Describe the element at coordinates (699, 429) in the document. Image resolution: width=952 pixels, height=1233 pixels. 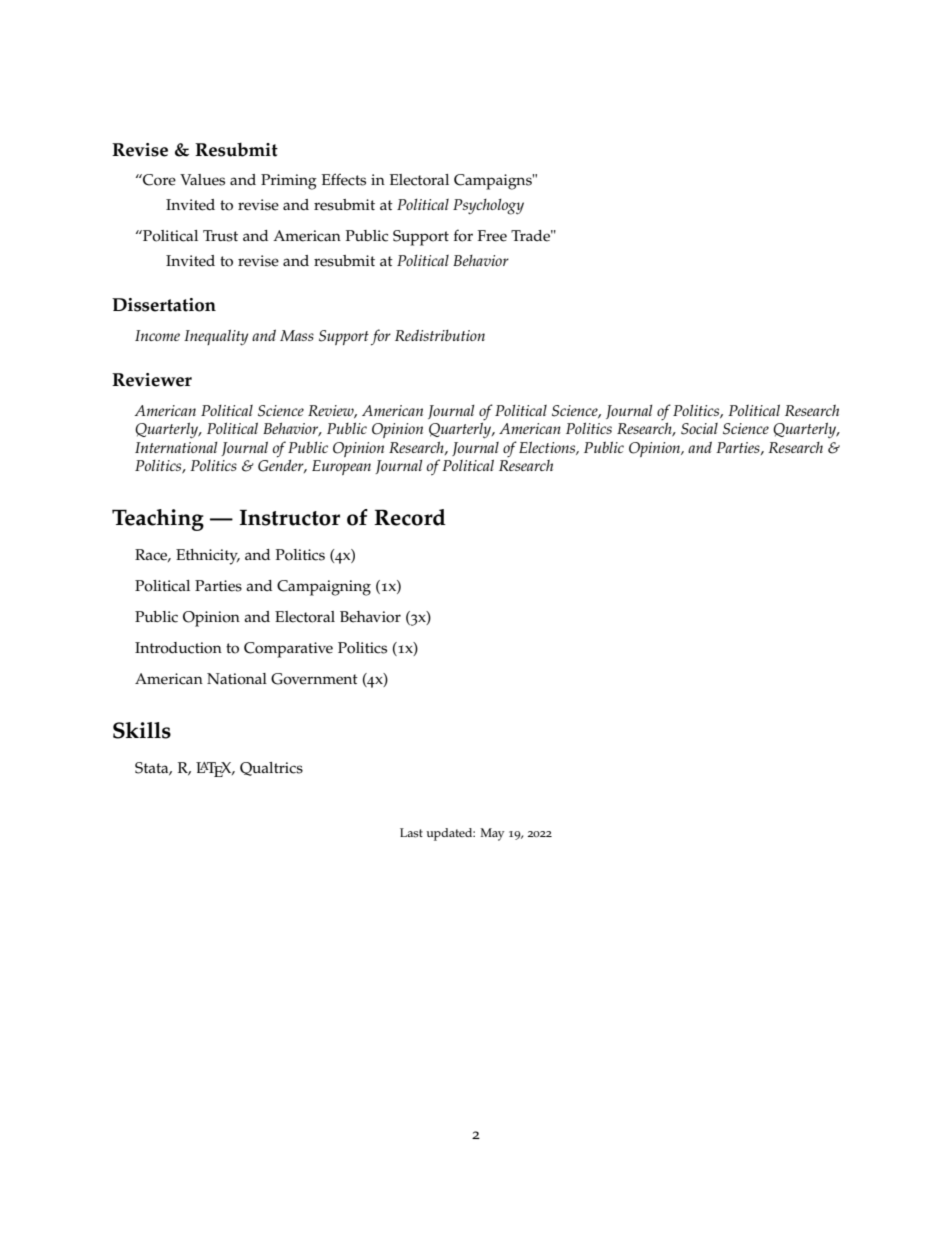
I see `Social` at that location.
